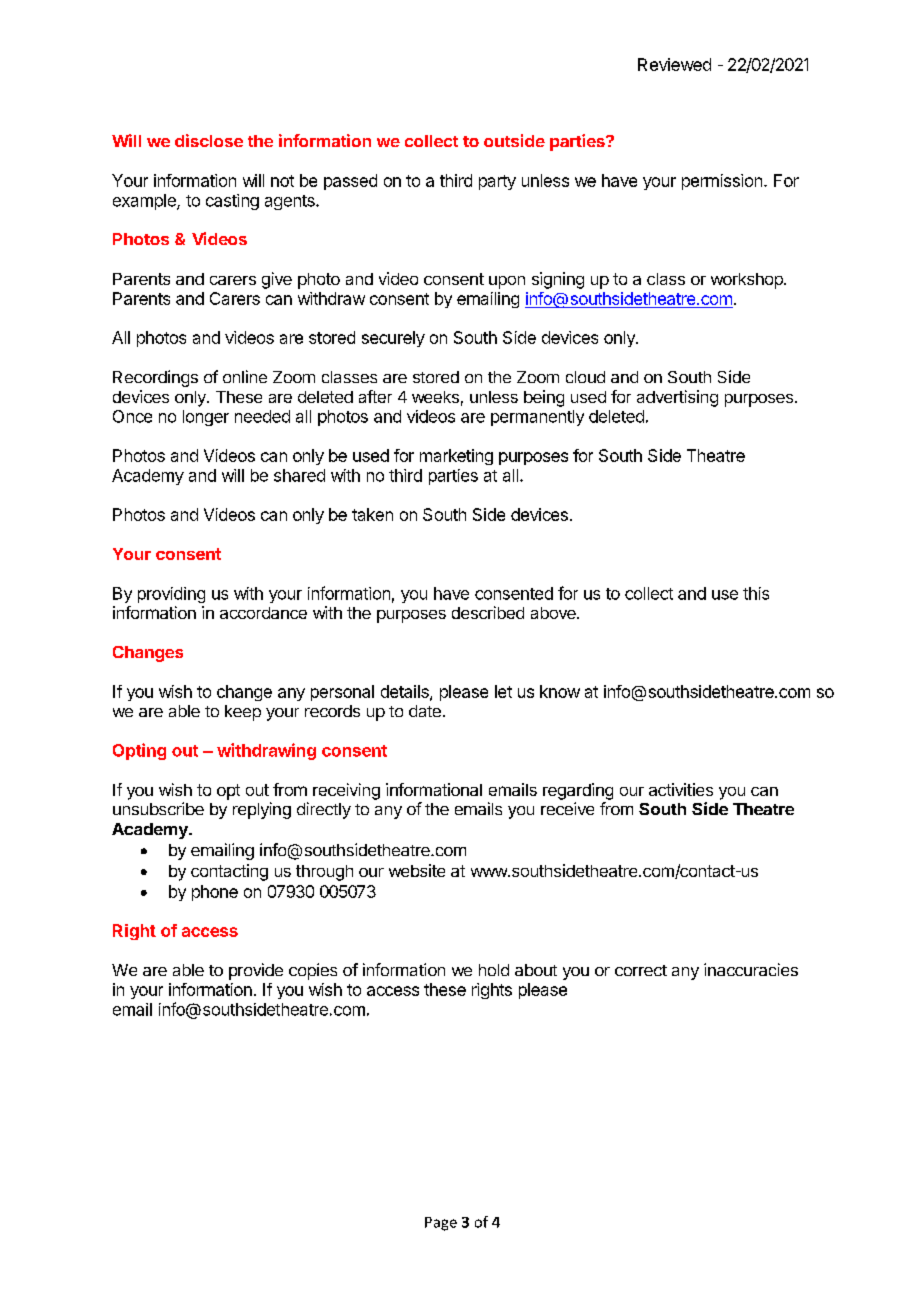 This image has width=924, height=1308. I want to click on party, so click(497, 182).
